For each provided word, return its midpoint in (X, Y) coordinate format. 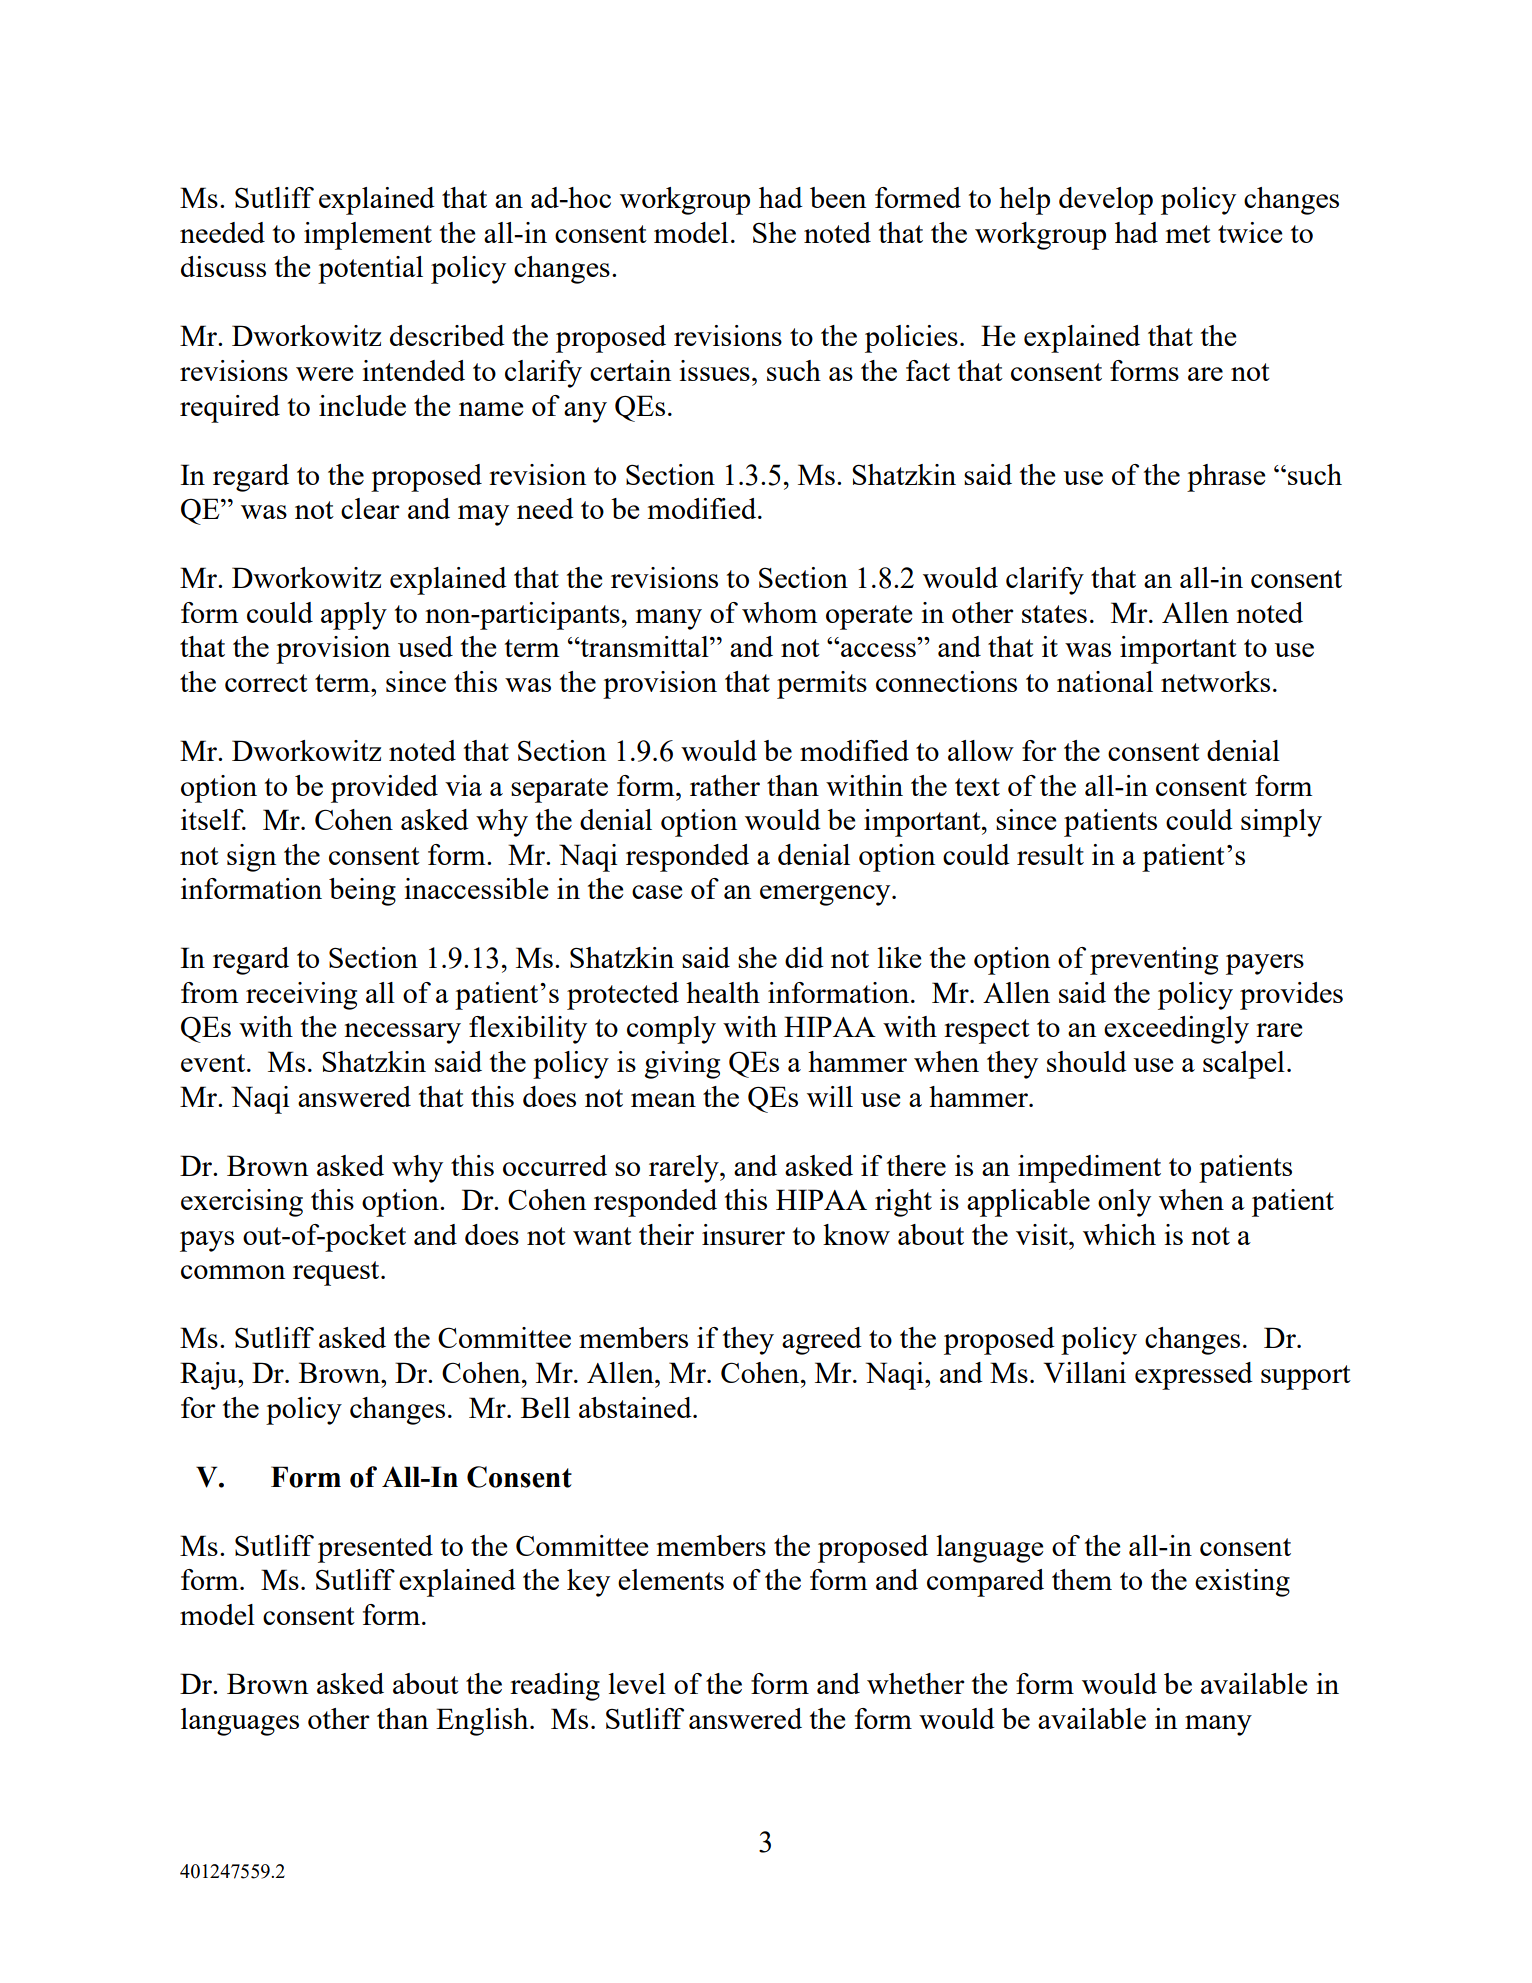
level (637, 1683)
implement (368, 236)
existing (1242, 1583)
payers (1265, 964)
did (804, 957)
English (483, 1722)
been (838, 197)
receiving (301, 996)
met (1188, 234)
